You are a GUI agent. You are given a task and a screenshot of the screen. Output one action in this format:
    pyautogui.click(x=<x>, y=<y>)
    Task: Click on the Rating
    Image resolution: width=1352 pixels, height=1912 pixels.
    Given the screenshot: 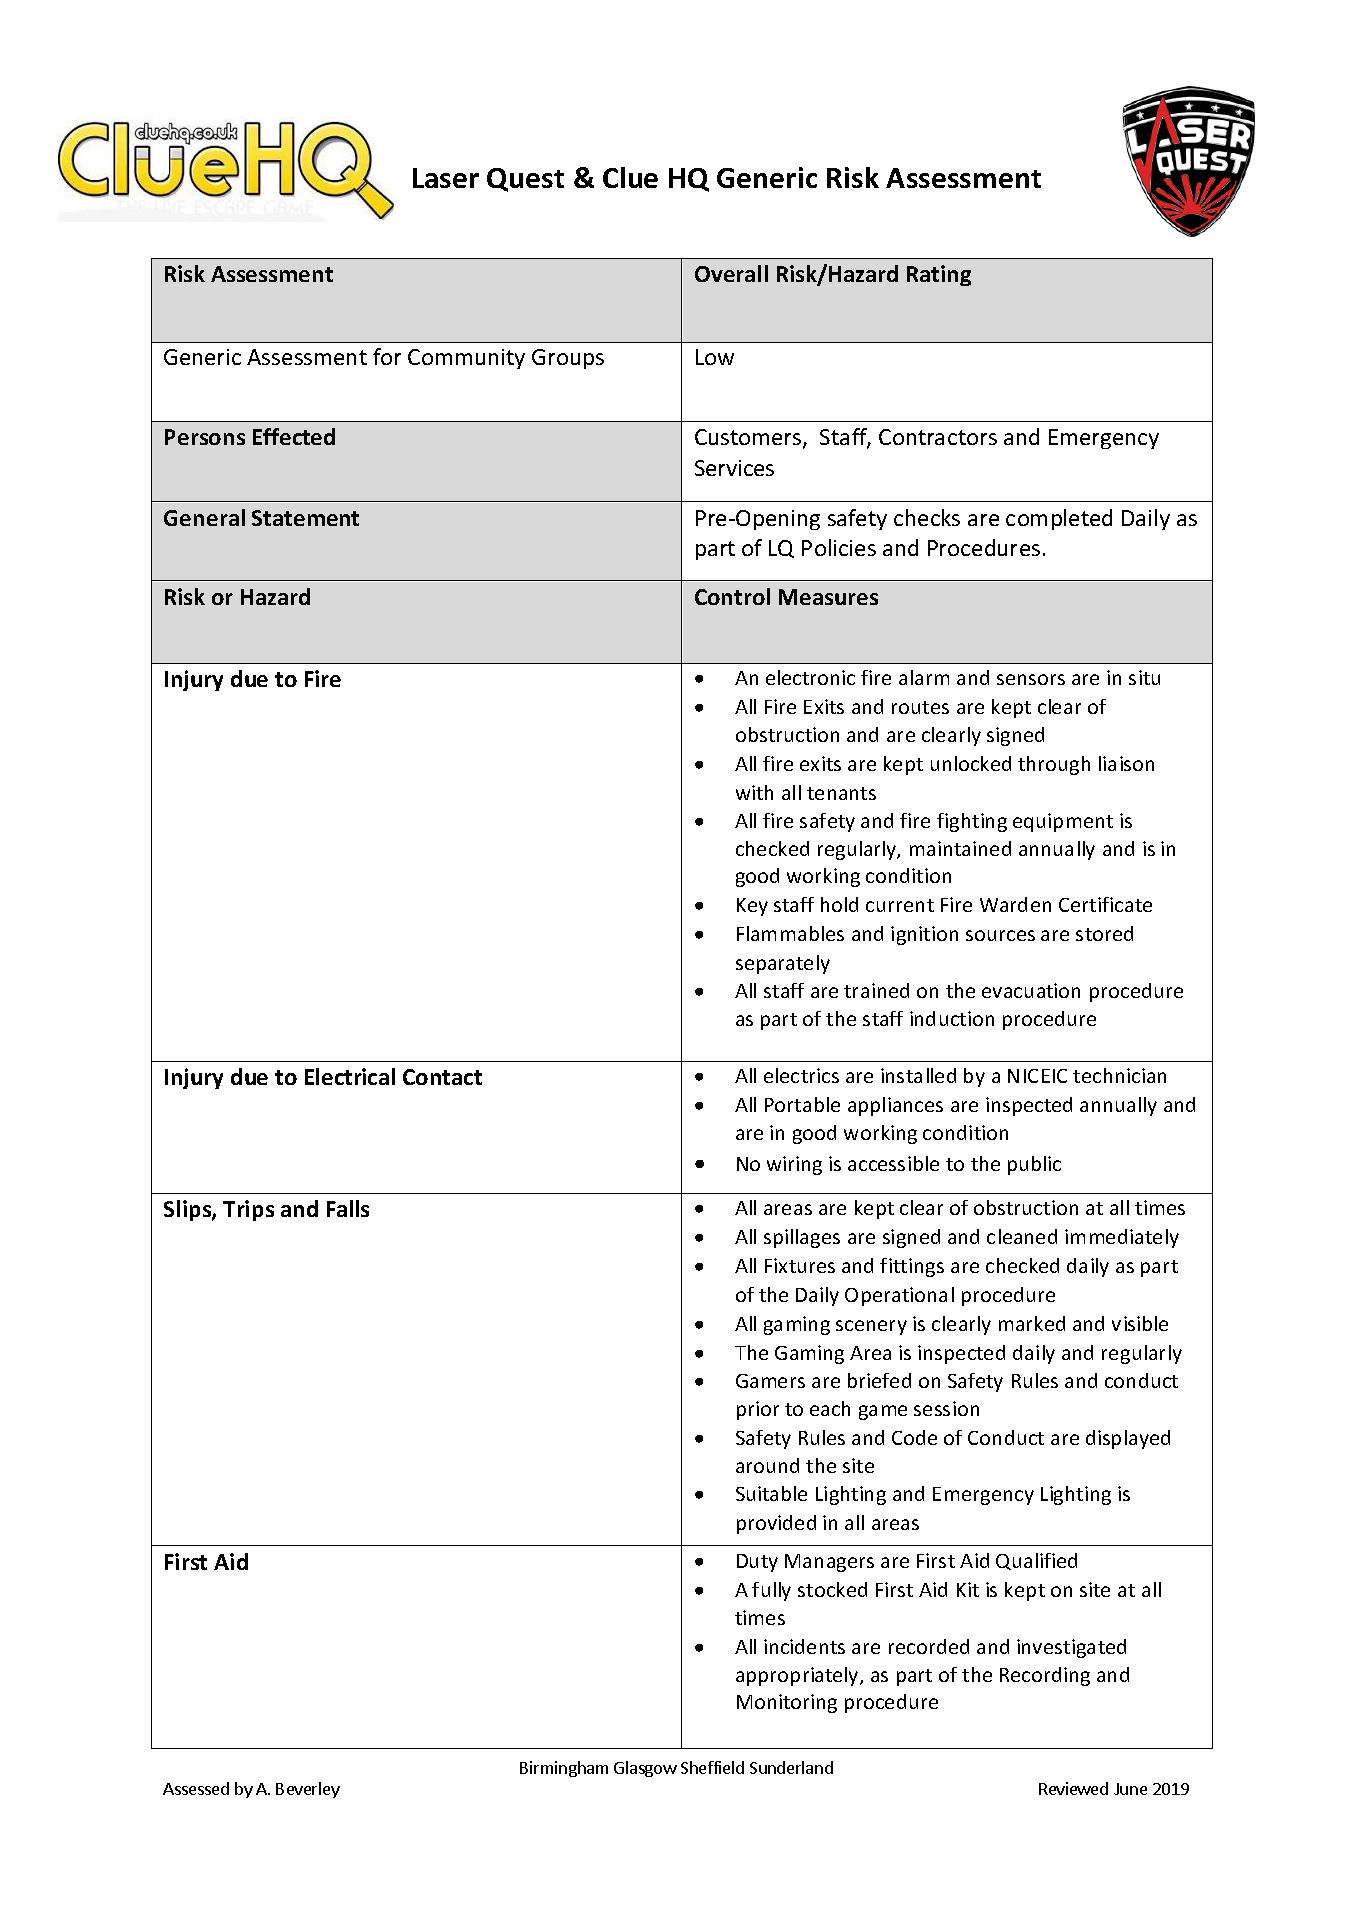 What is the action you would take?
    pyautogui.click(x=939, y=275)
